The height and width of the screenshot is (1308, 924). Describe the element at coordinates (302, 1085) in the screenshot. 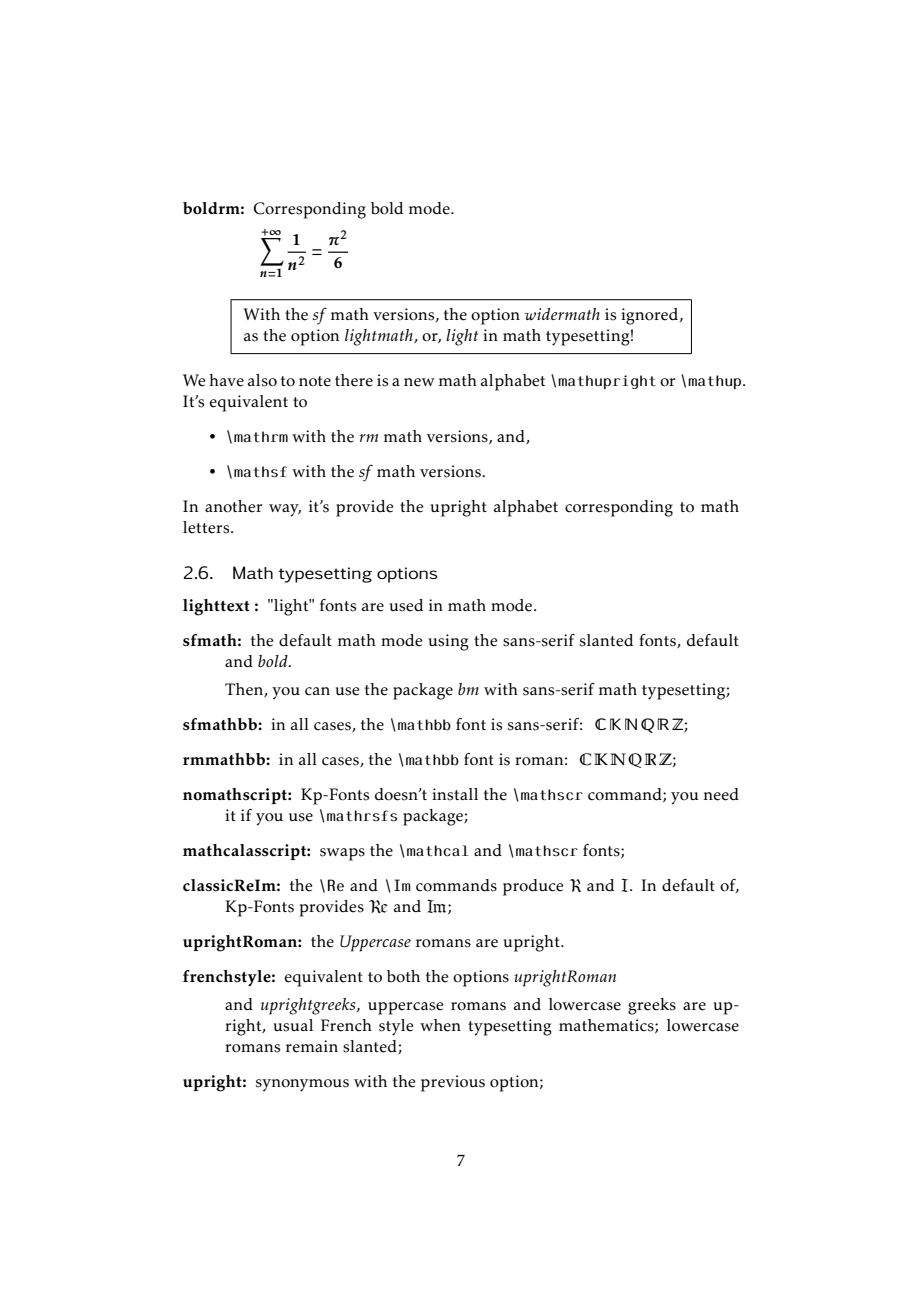

I see `synonymous` at that location.
